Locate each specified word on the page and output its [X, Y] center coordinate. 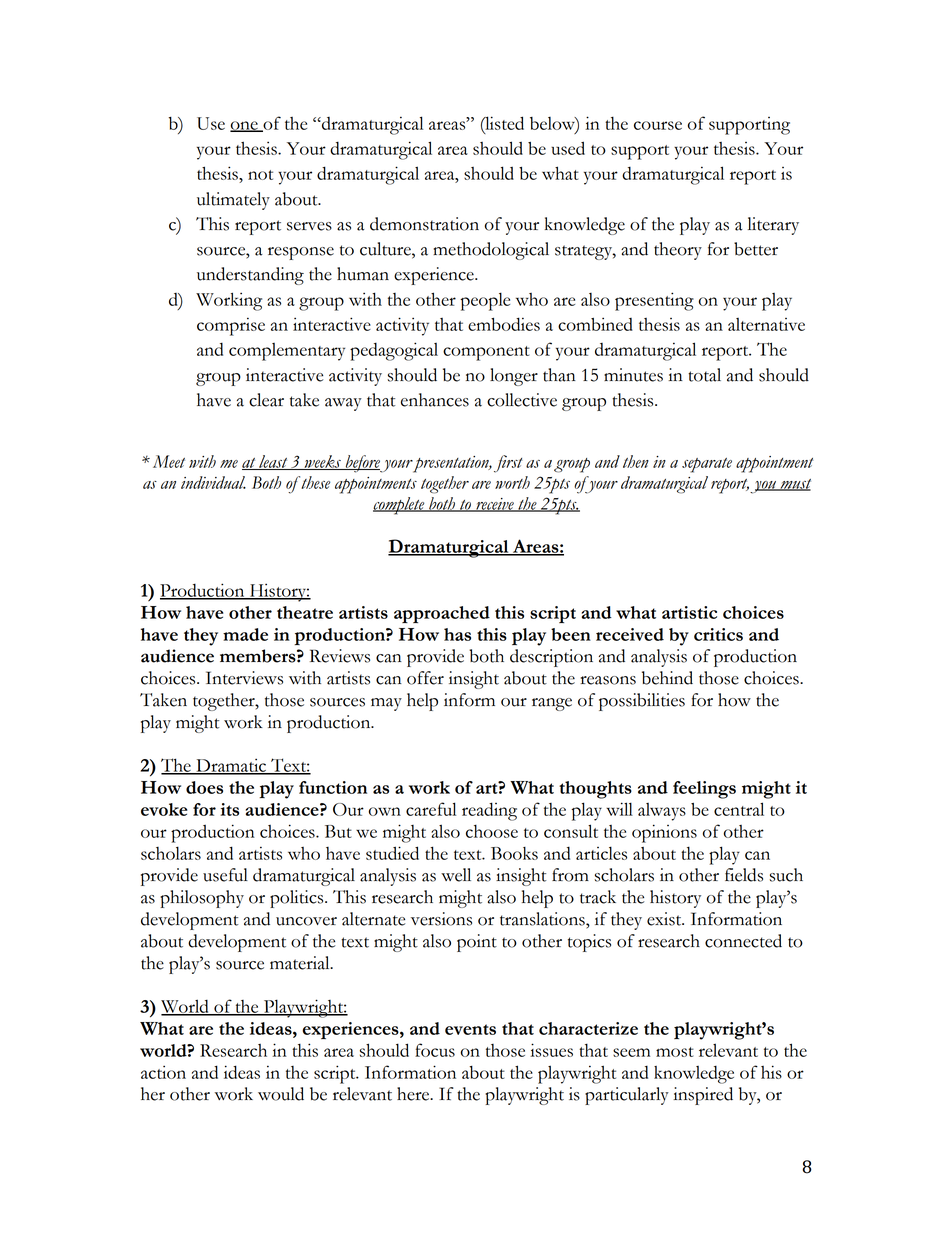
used [568, 148]
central [739, 809]
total [704, 375]
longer [514, 377]
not [260, 175]
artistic [689, 612]
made [245, 634]
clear [266, 400]
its [229, 809]
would [281, 1094]
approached [442, 614]
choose [492, 831]
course [658, 125]
